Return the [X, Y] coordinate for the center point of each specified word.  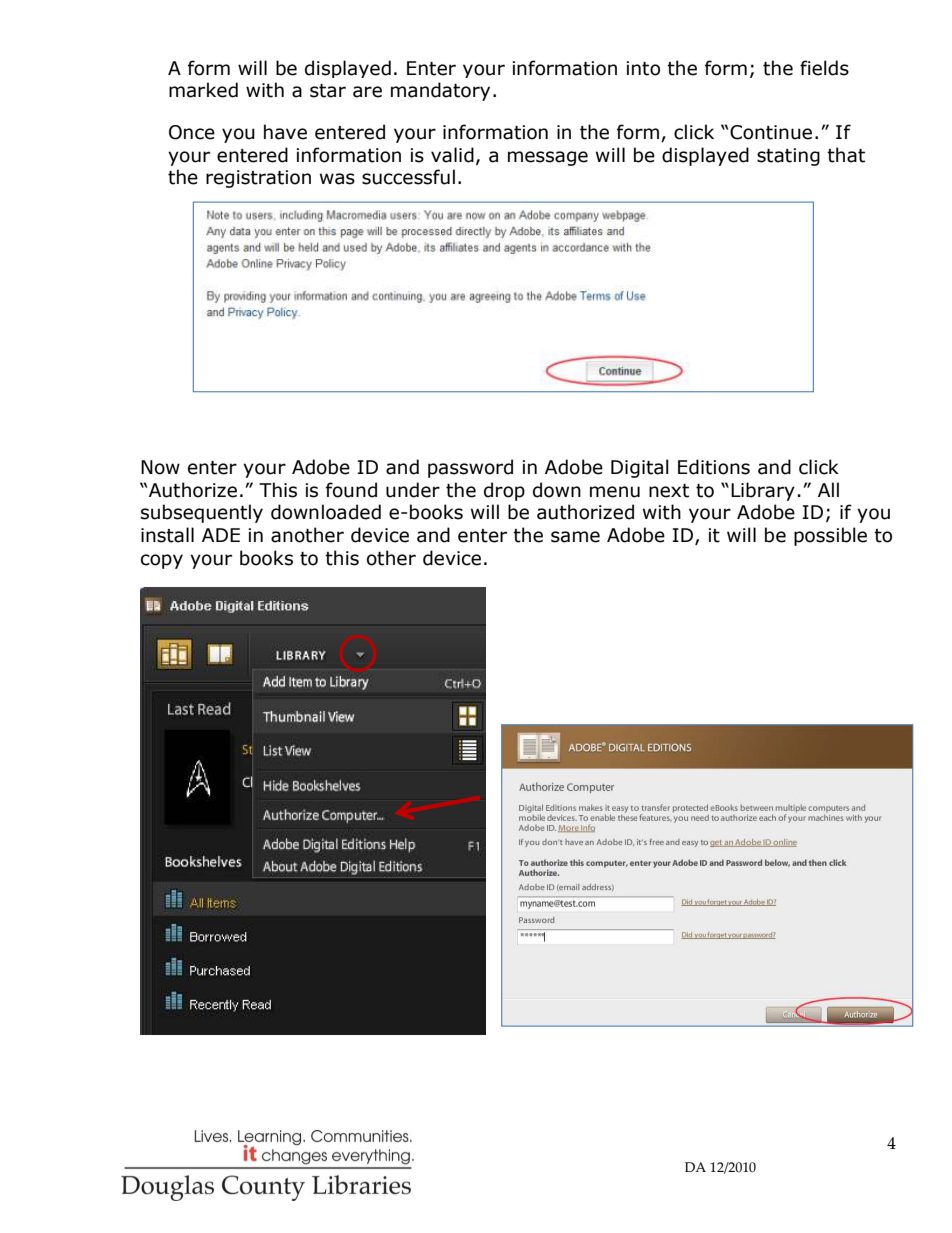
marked [203, 90]
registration [258, 179]
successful [408, 177]
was [337, 179]
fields [824, 68]
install [167, 535]
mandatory [440, 91]
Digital [640, 468]
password [470, 468]
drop [504, 491]
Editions [714, 467]
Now [160, 467]
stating [788, 157]
